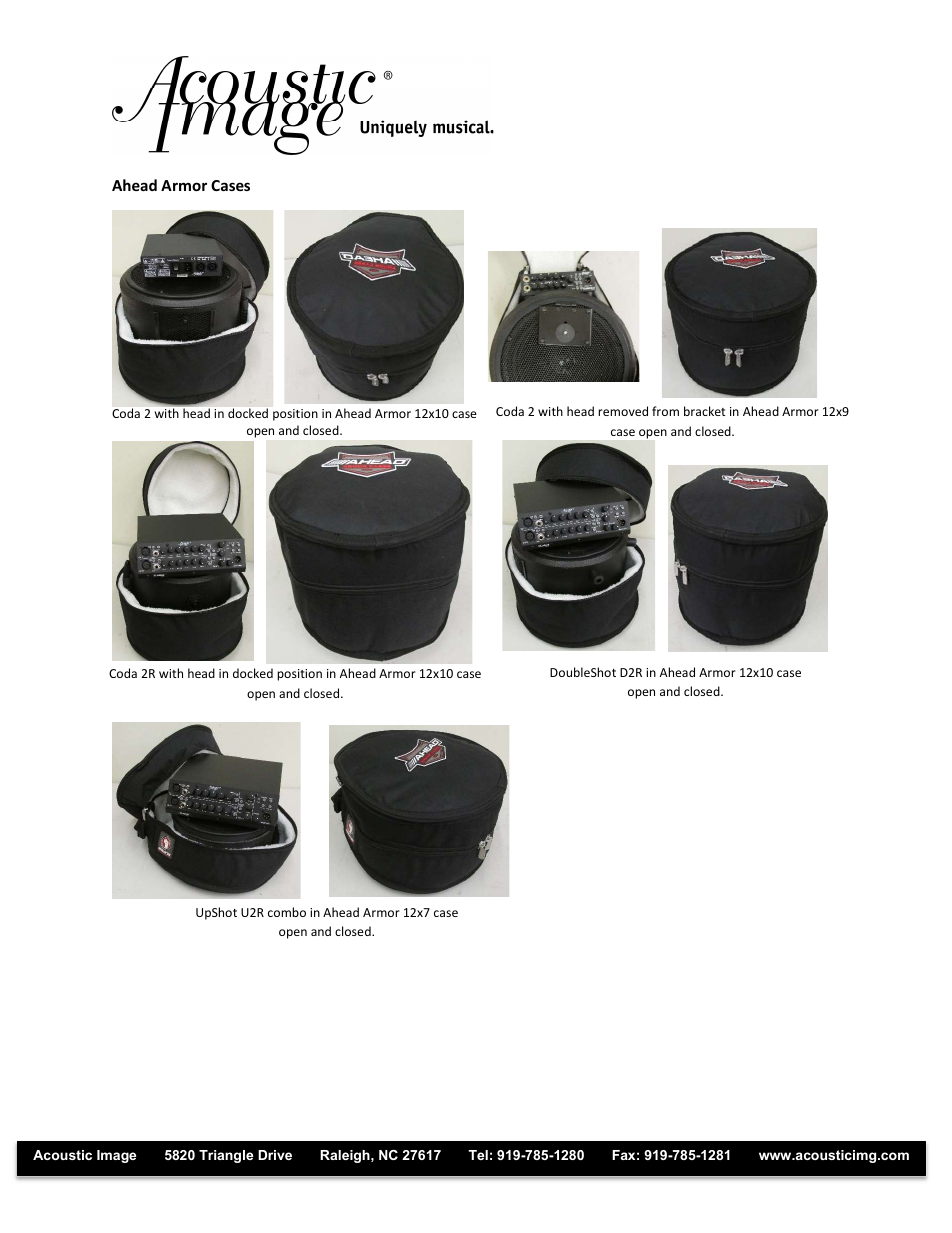 Image resolution: width=952 pixels, height=1233 pixels. Describe the element at coordinates (623, 411) in the document. I see `removed` at that location.
